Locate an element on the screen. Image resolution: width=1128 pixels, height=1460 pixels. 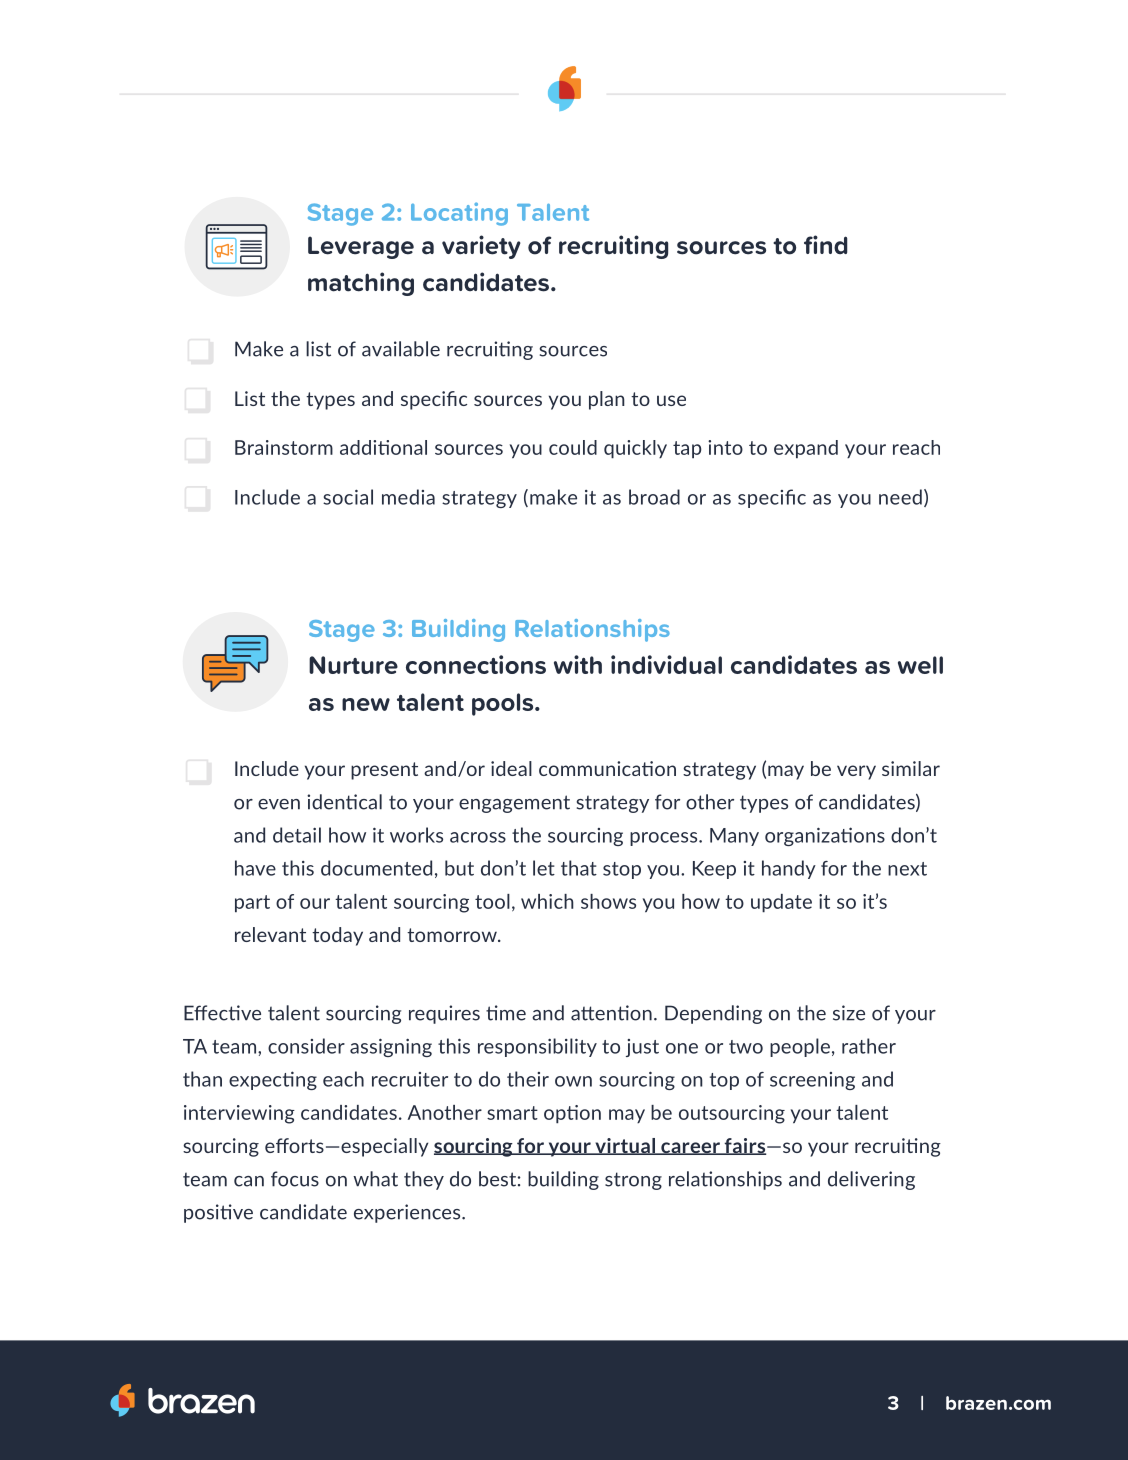
very is located at coordinates (856, 772).
